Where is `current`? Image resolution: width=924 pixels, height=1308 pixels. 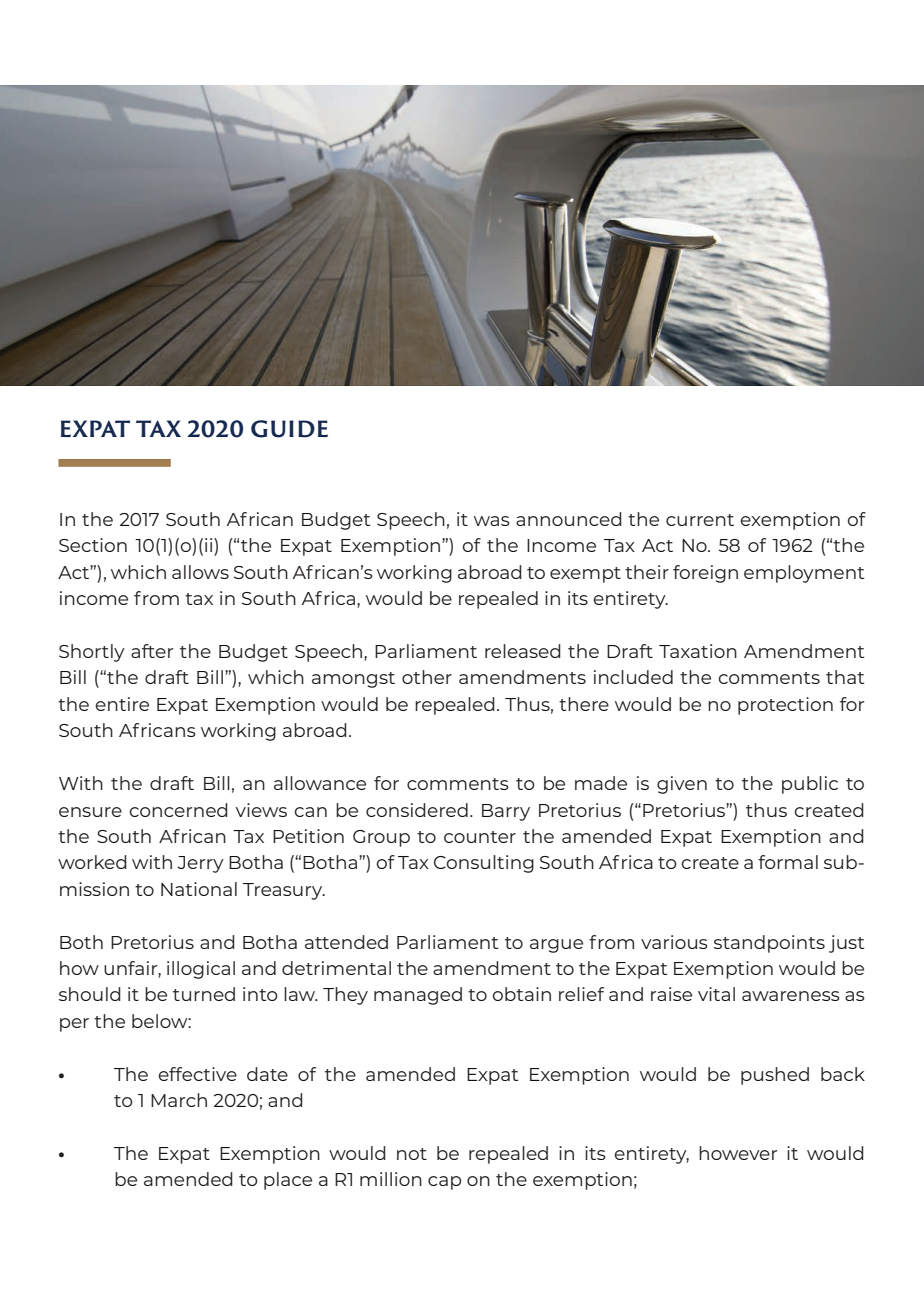 current is located at coordinates (700, 520).
